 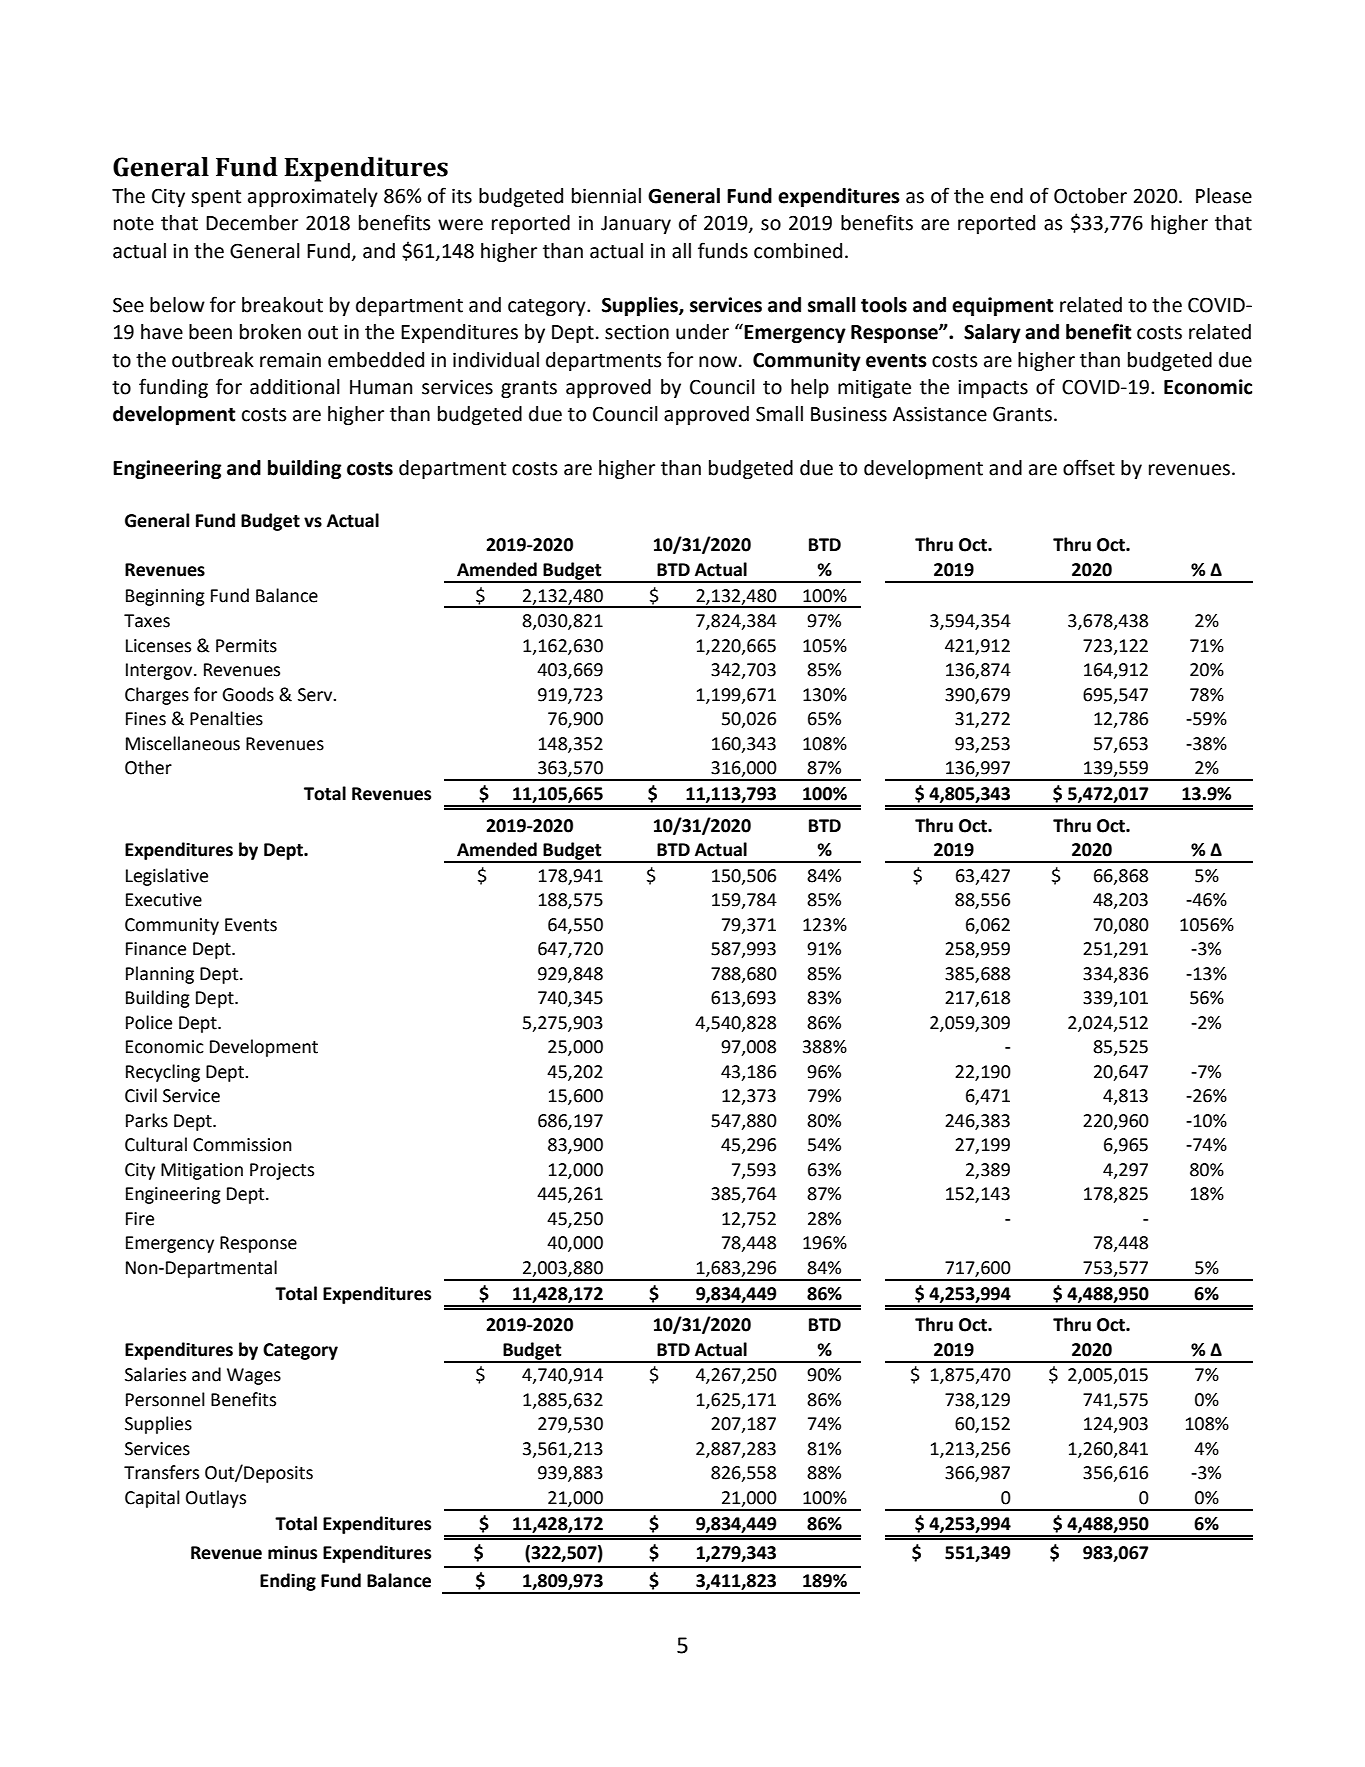 What do you see at coordinates (288, 1582) in the screenshot?
I see `Ending` at bounding box center [288, 1582].
